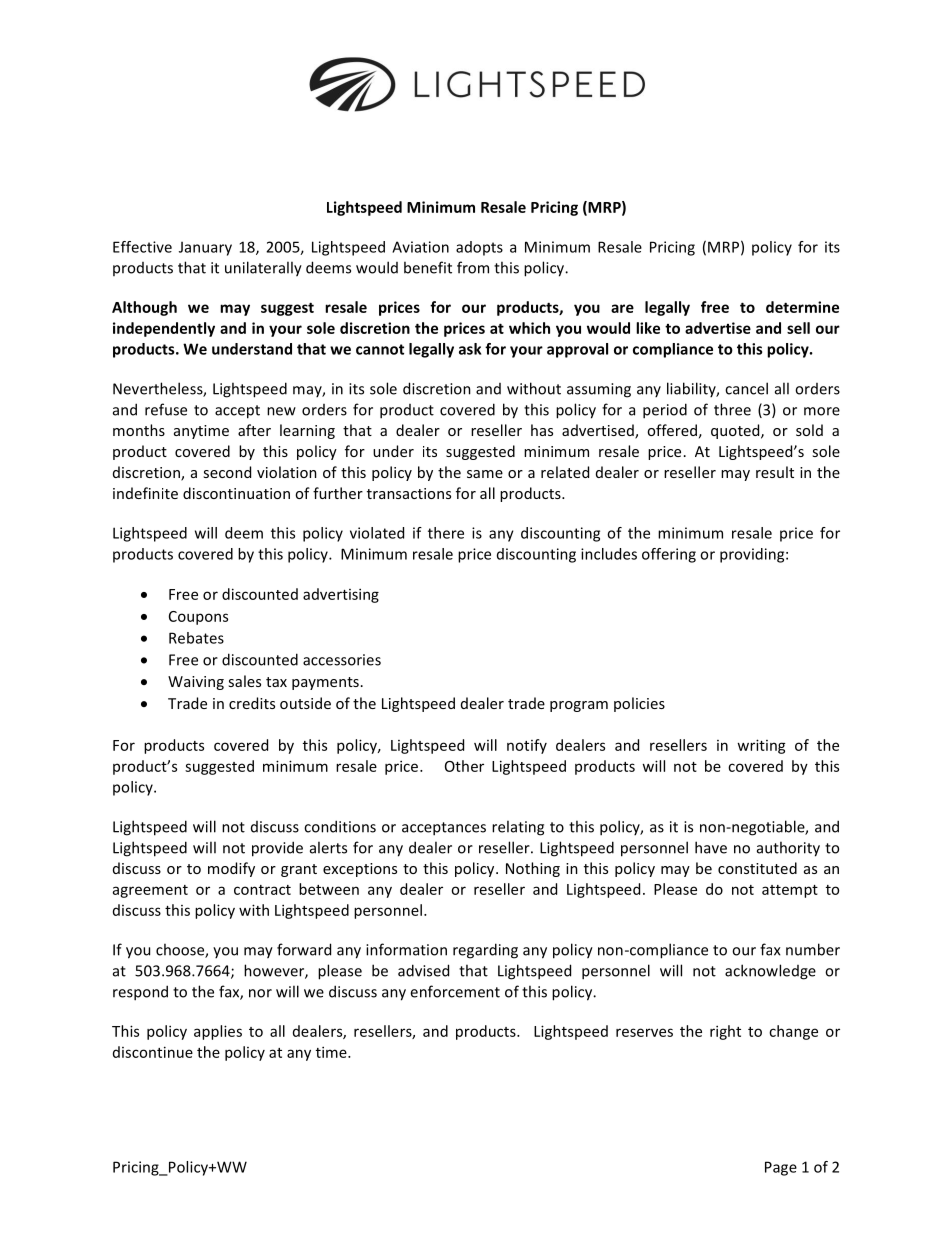 The height and width of the screenshot is (1233, 952). Describe the element at coordinates (252, 703) in the screenshot. I see `credits` at that location.
